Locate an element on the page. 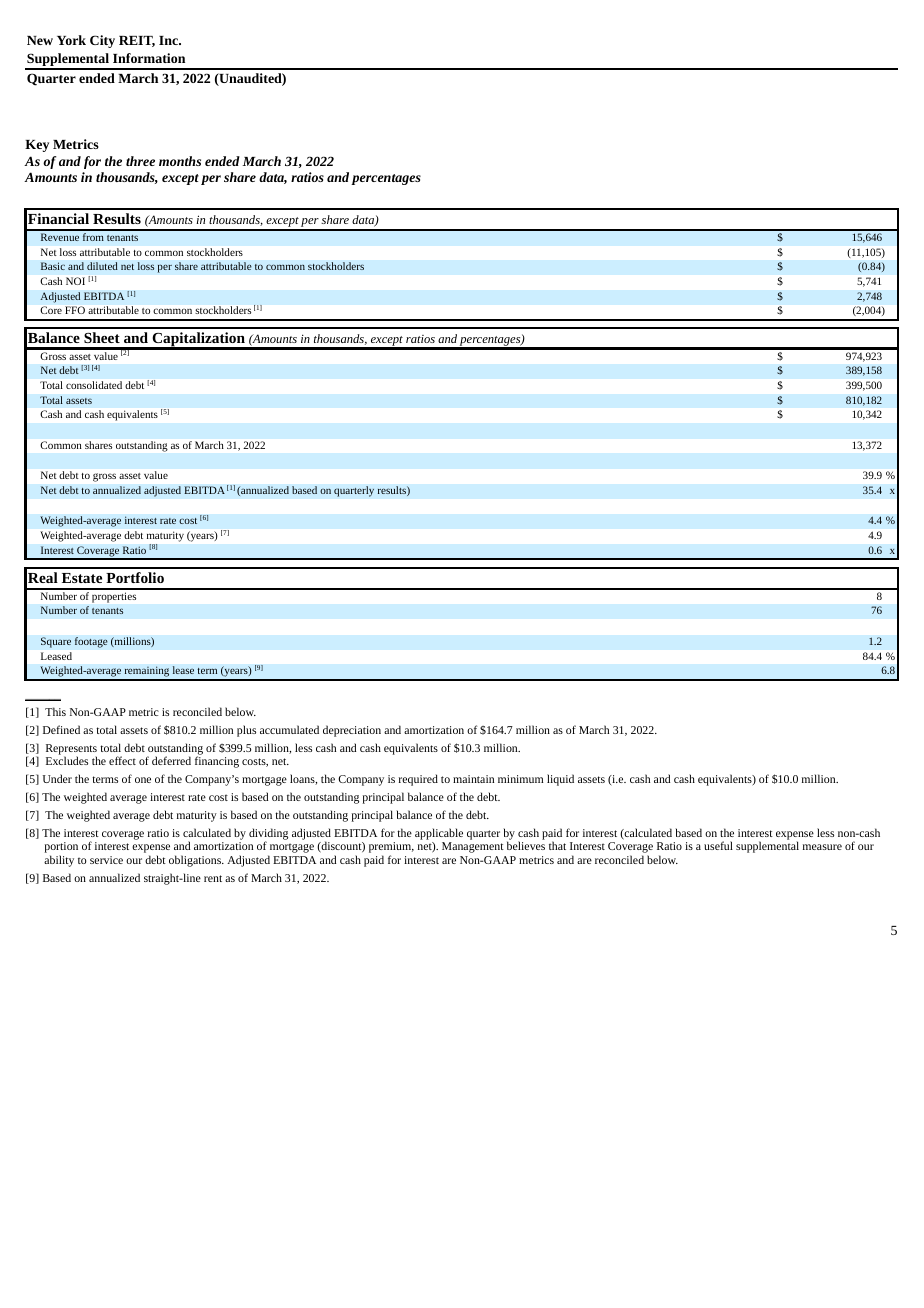  three is located at coordinates (140, 161).
